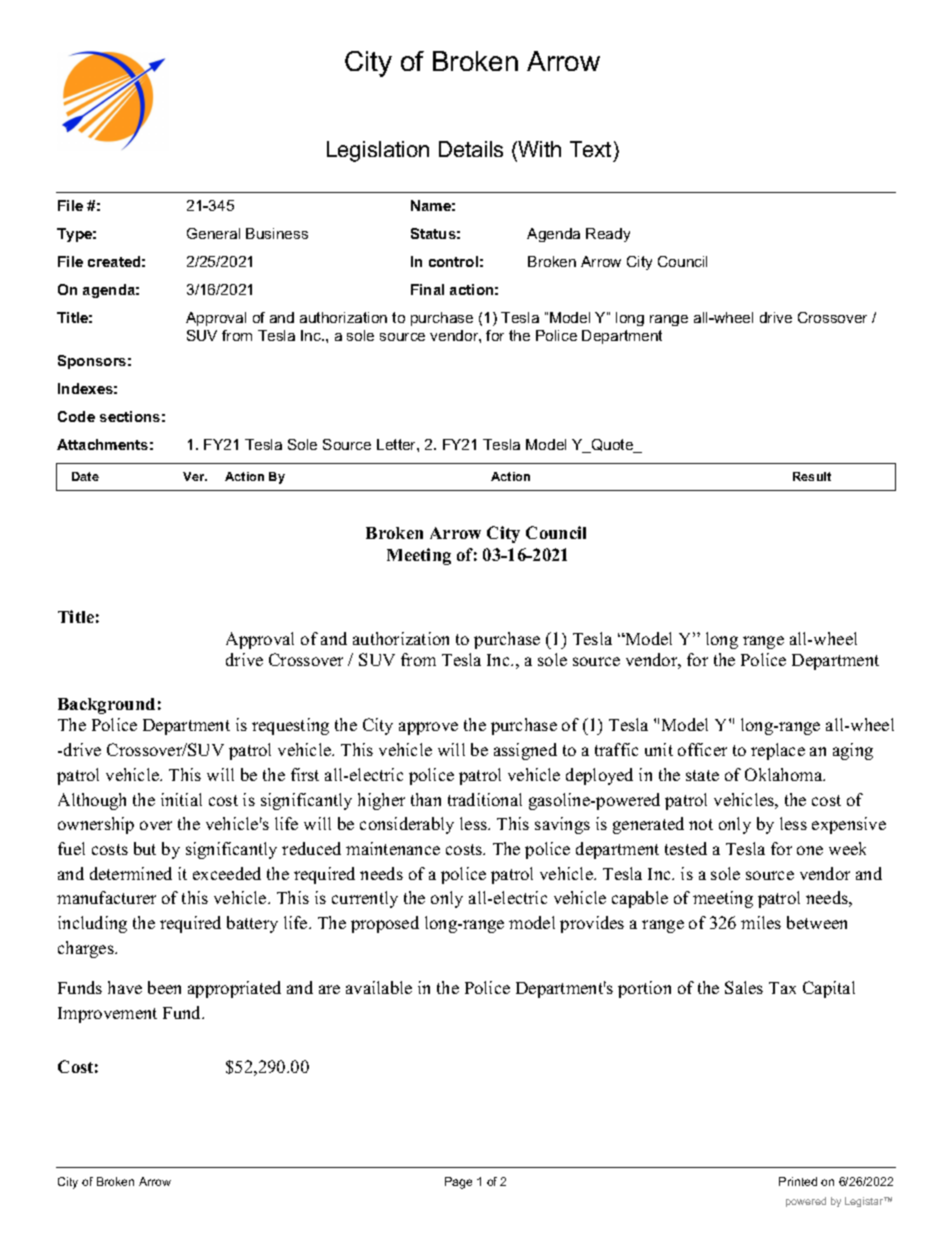 The width and height of the screenshot is (952, 1233). What do you see at coordinates (106, 897) in the screenshot?
I see `manufacturer` at bounding box center [106, 897].
